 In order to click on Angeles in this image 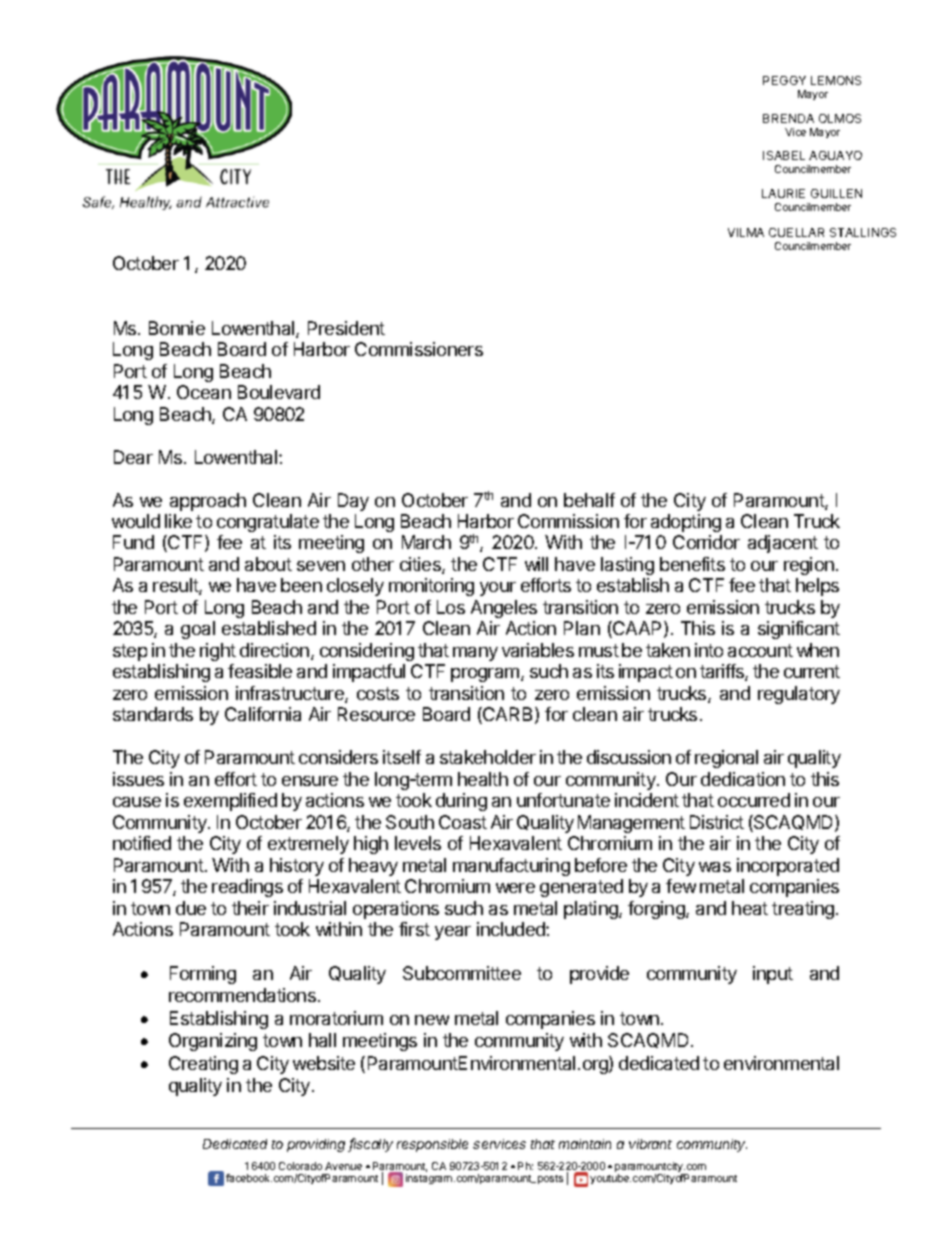, I will do `click(504, 609)`.
